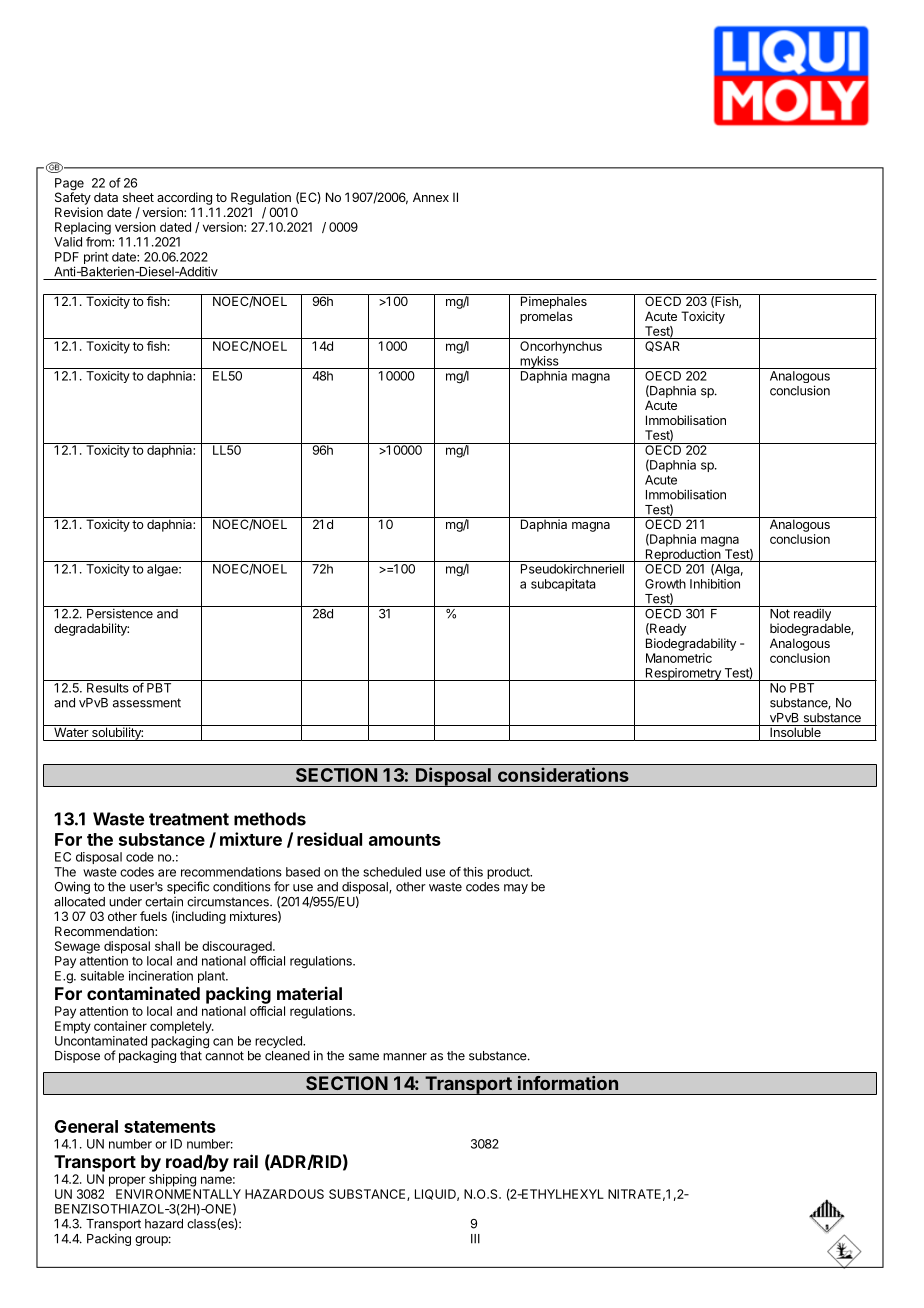 This screenshot has height=1308, width=924. Describe the element at coordinates (178, 1194) in the screenshot. I see `ENVIRONMENTALLY` at that location.
